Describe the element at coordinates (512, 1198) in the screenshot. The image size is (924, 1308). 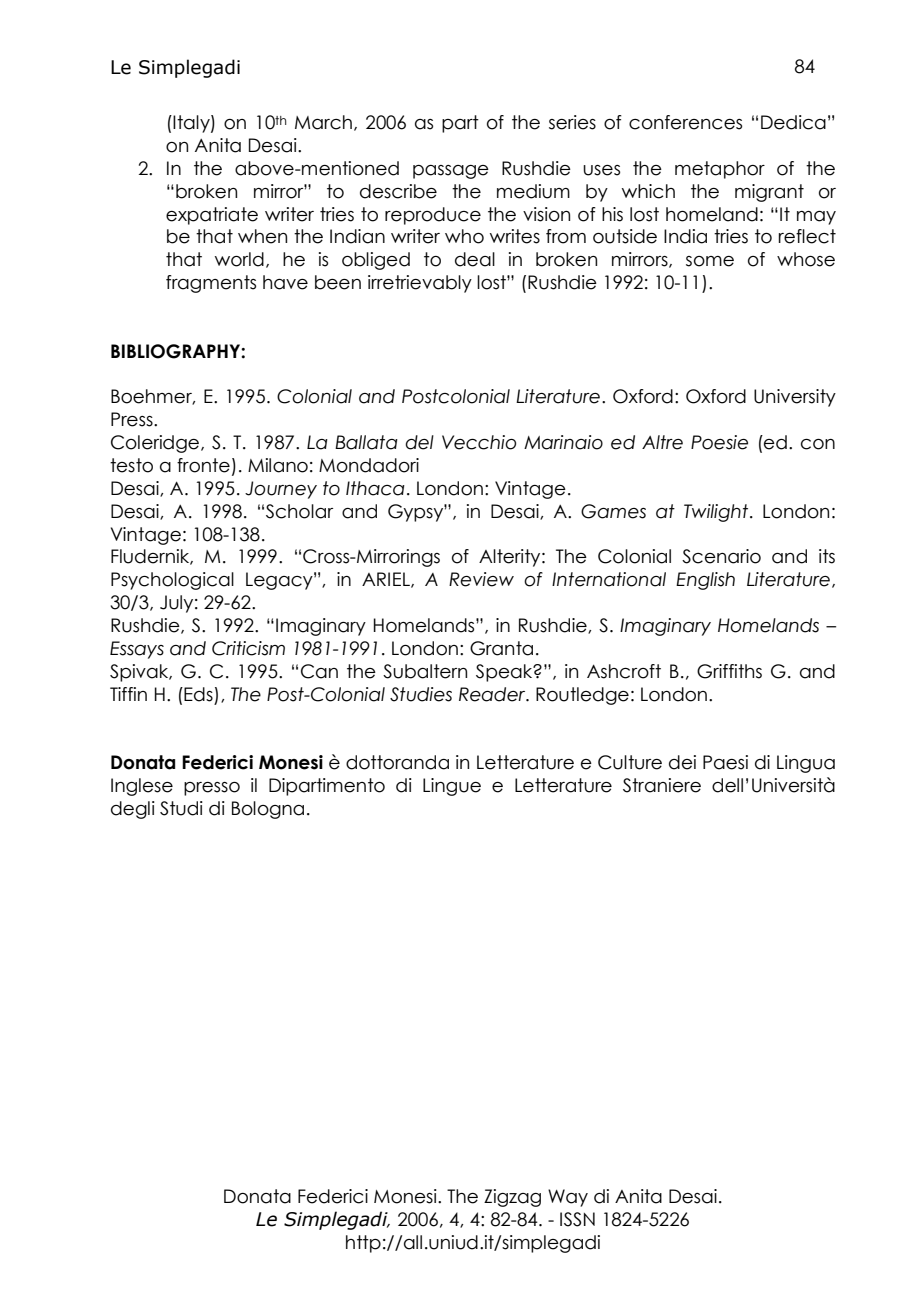
I see `Zigzag` at that location.
